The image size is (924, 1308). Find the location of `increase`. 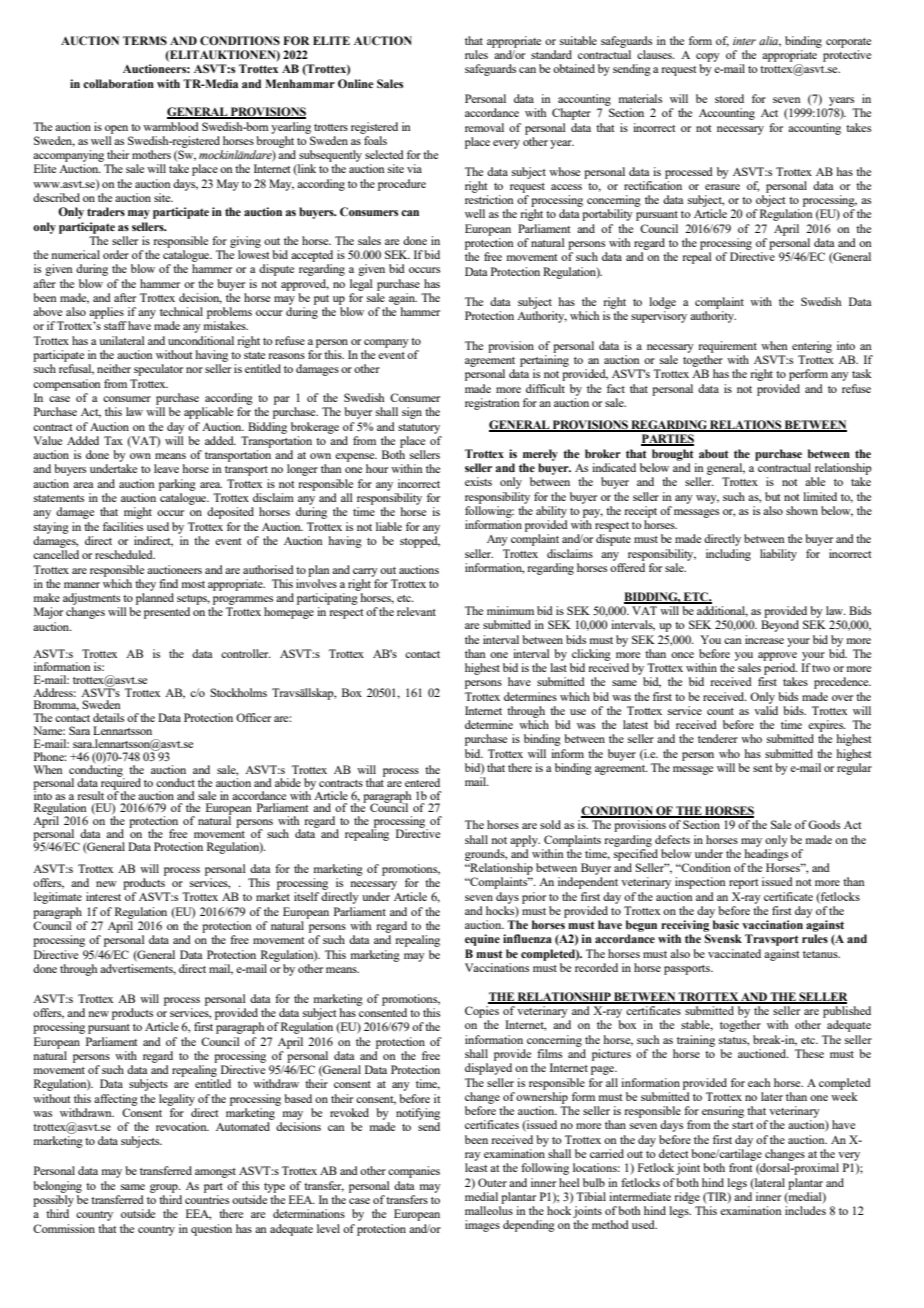

increase is located at coordinates (764, 639).
